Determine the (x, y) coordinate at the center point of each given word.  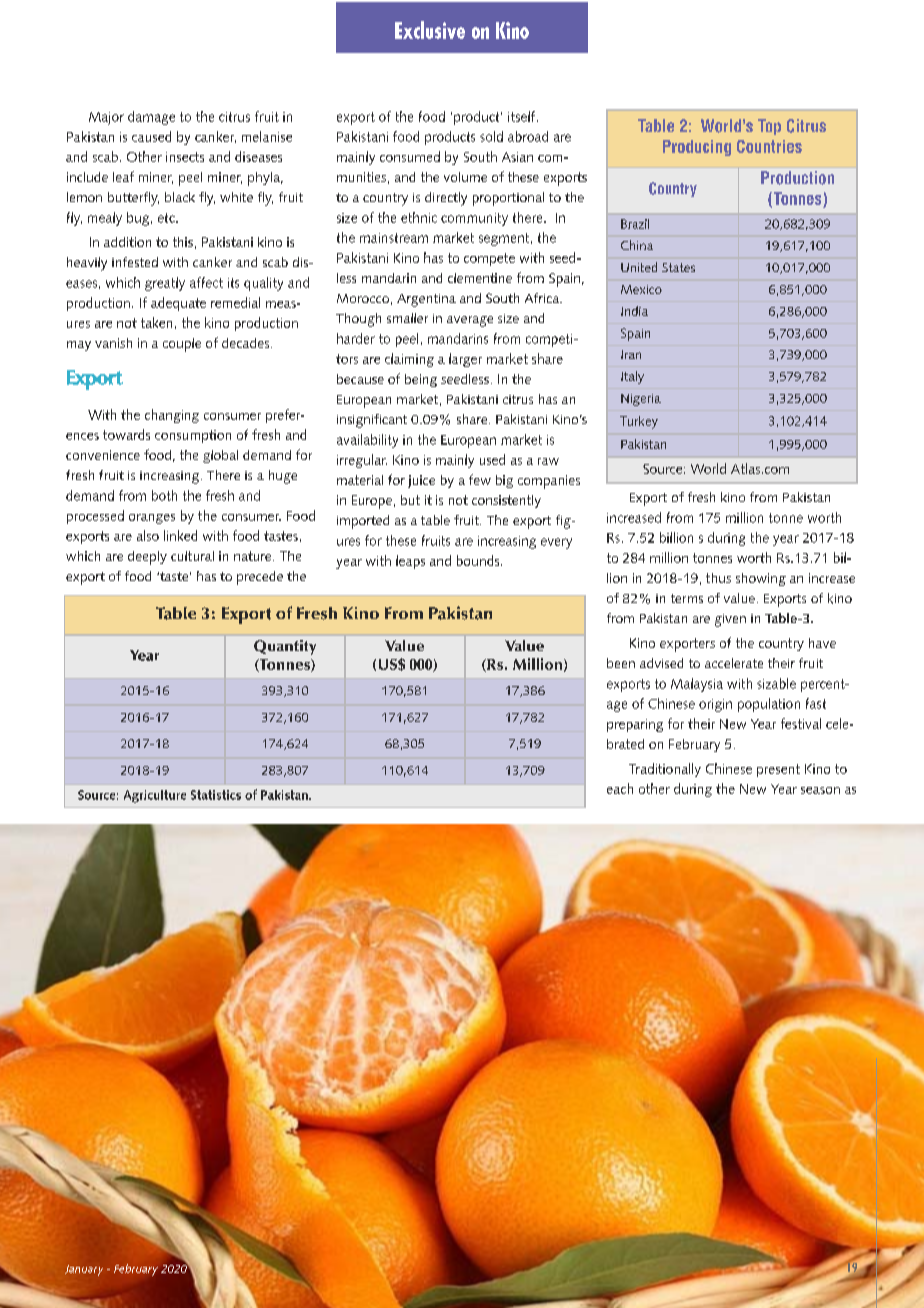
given (730, 620)
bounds (479, 560)
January (84, 1270)
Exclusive (430, 30)
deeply (147, 558)
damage (151, 118)
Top (769, 127)
